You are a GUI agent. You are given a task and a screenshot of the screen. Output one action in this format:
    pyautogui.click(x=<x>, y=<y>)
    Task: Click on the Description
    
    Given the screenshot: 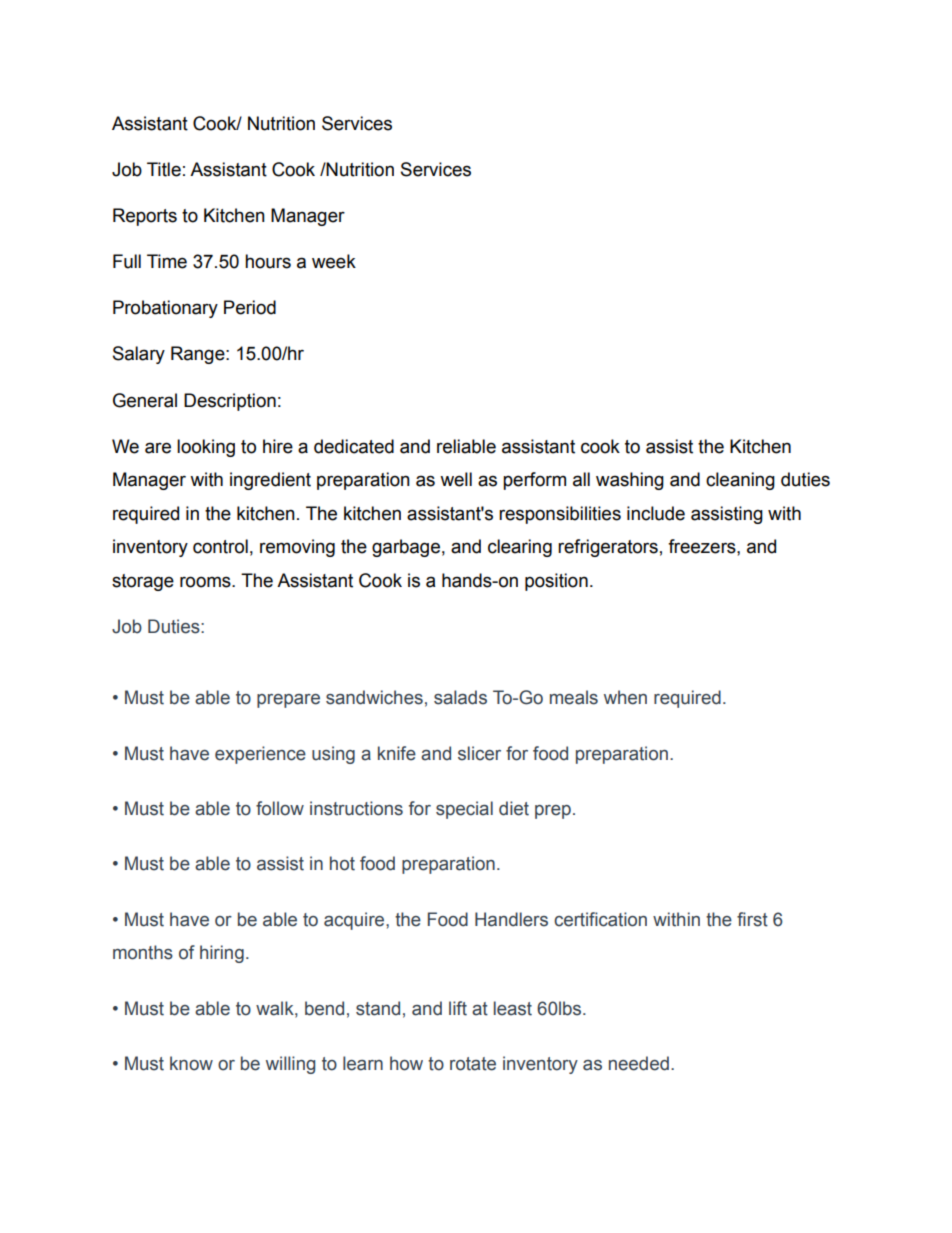 What is the action you would take?
    pyautogui.click(x=230, y=402)
